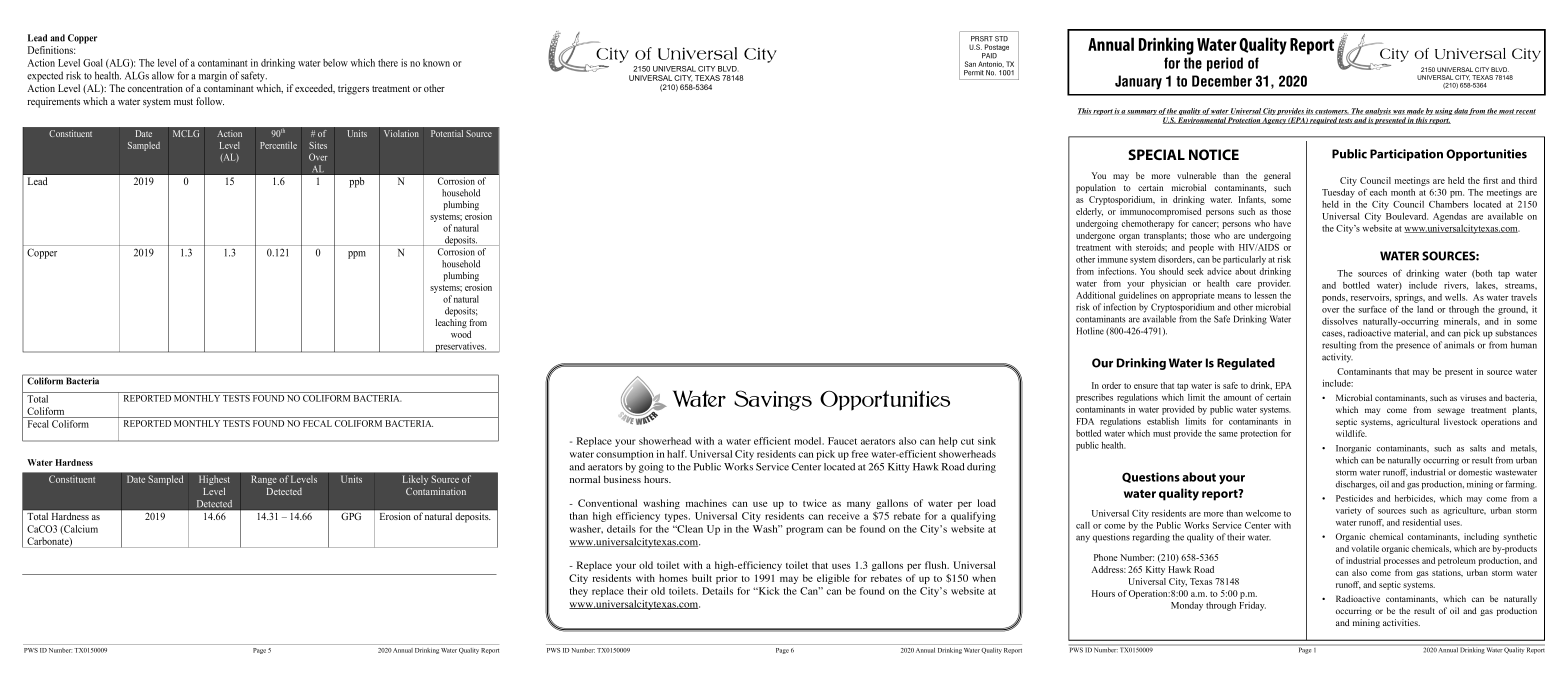  Describe the element at coordinates (1351, 433) in the screenshot. I see `wildlife` at that location.
